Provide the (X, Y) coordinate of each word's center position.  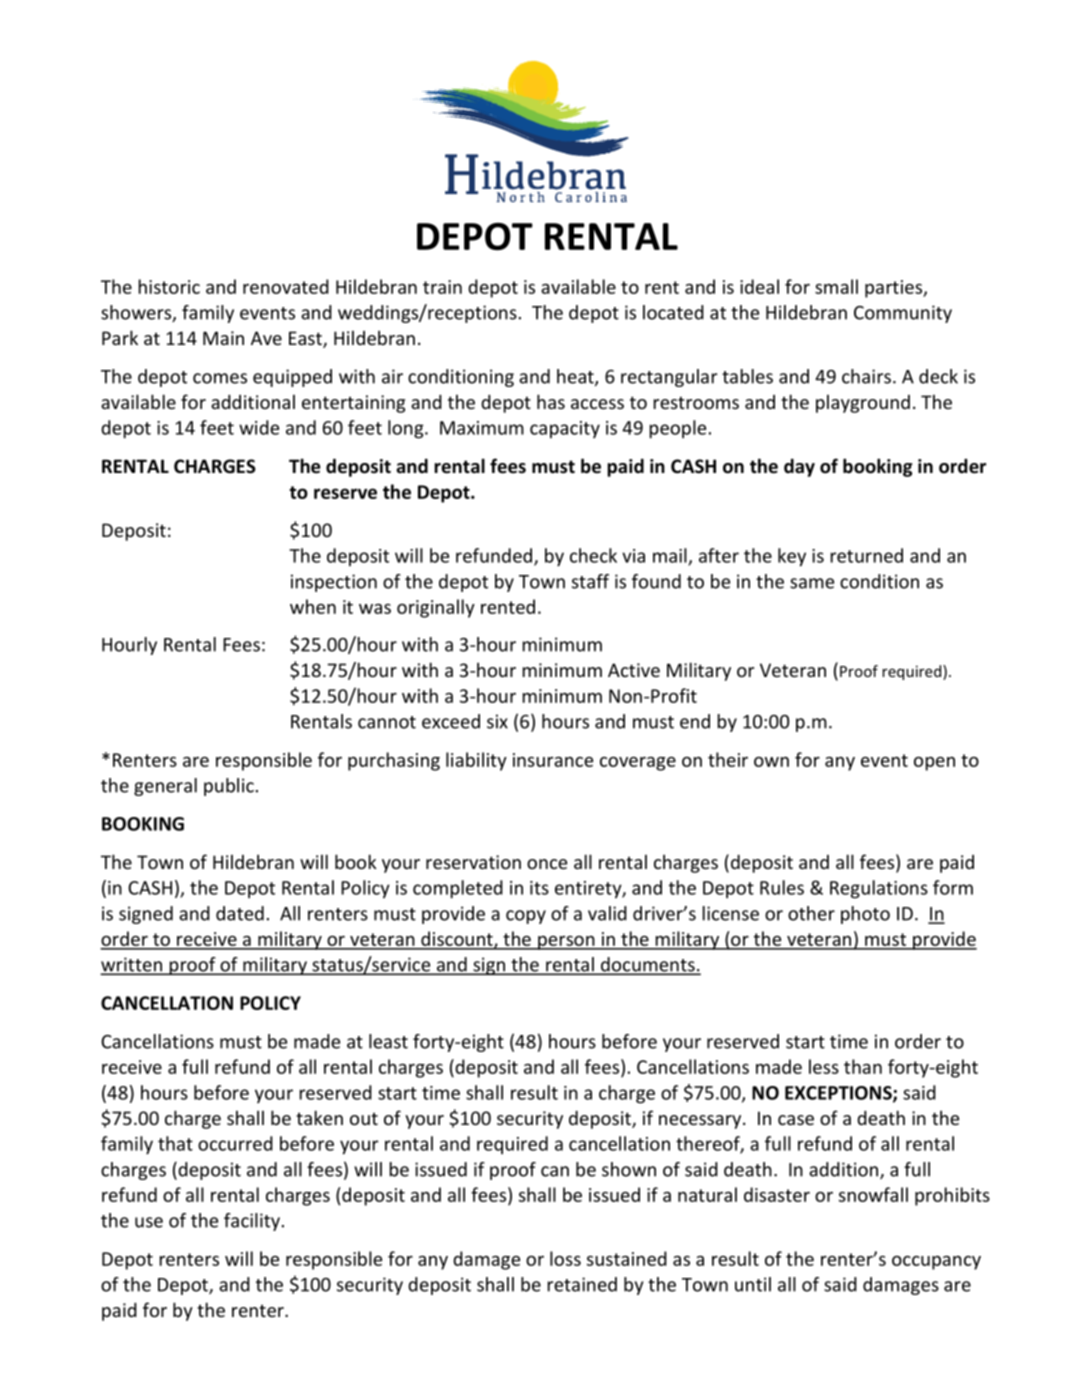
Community (903, 314)
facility (252, 1222)
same (812, 583)
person (566, 943)
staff (590, 581)
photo (865, 915)
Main (223, 338)
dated (240, 913)
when (313, 606)
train (442, 287)
